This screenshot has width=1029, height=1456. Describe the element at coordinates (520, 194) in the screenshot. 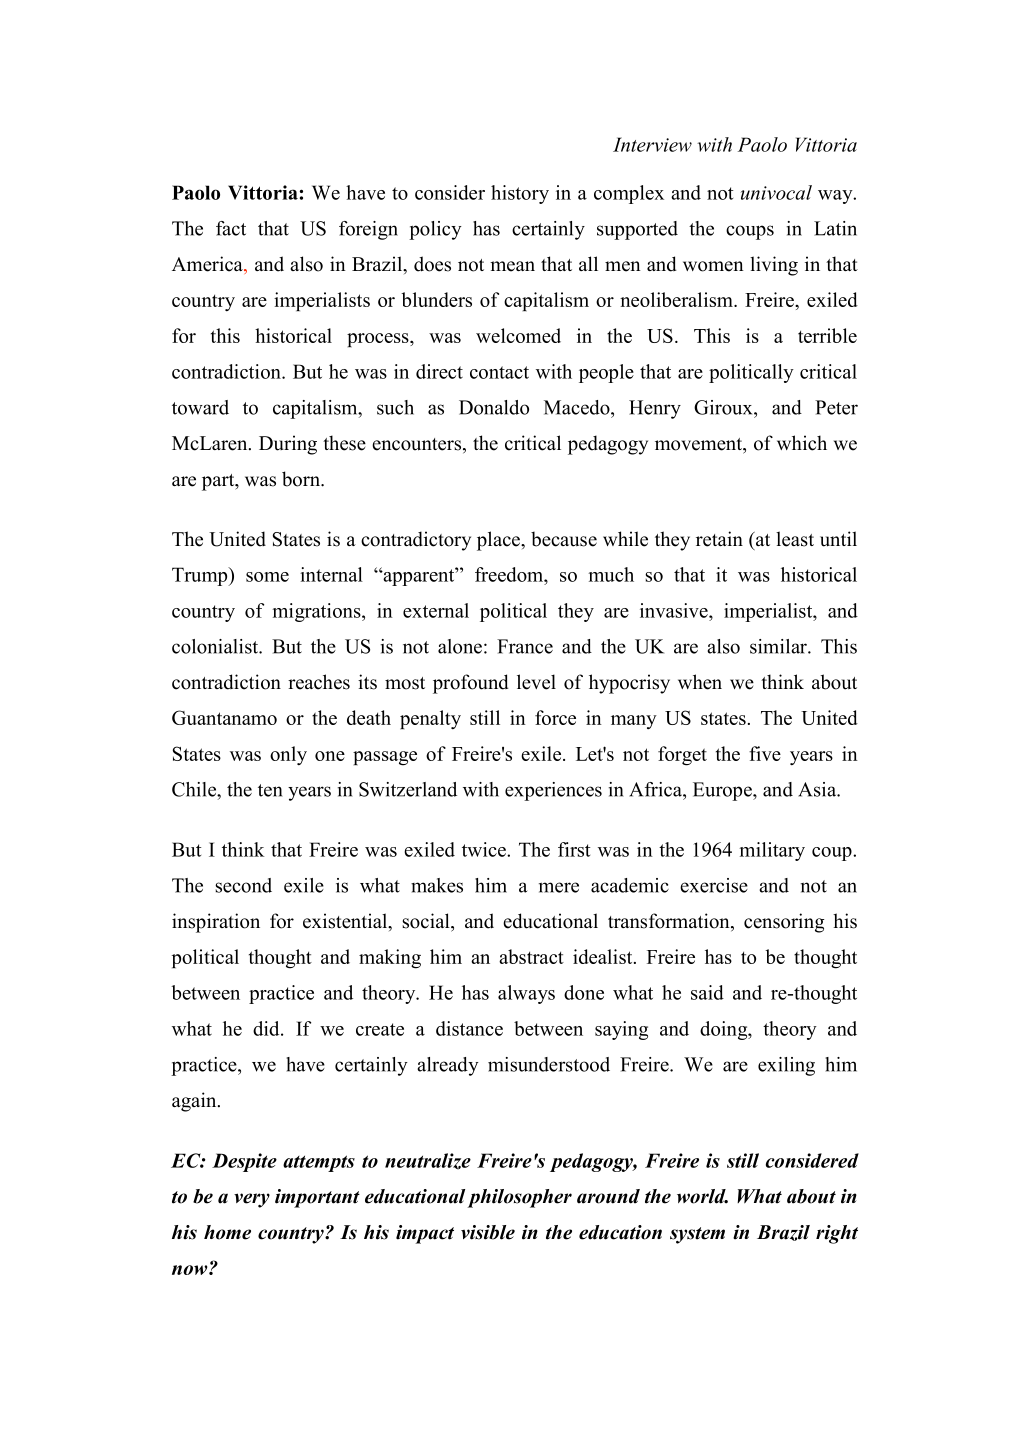

I see `history` at that location.
